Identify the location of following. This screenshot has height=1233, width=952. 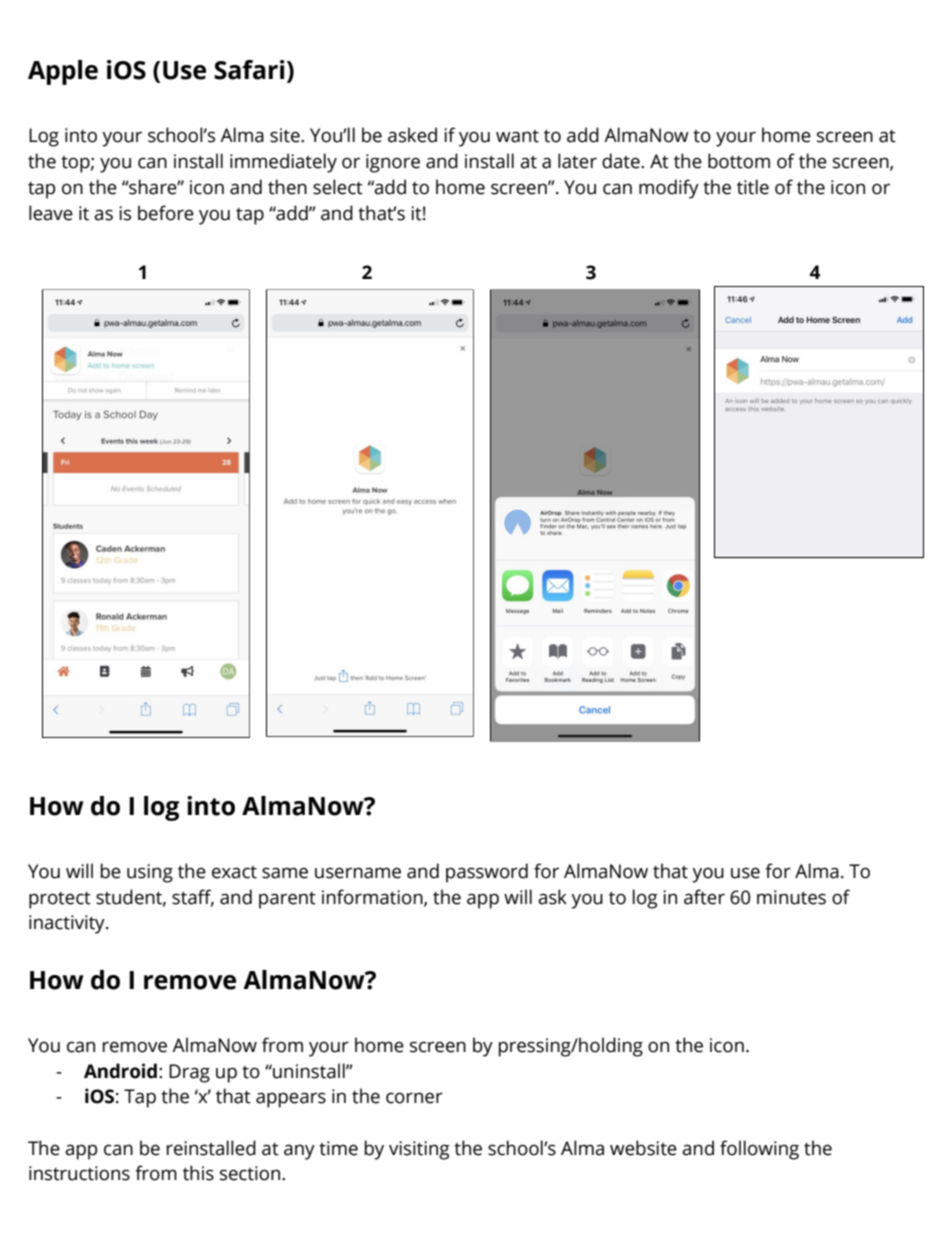
(759, 1150).
